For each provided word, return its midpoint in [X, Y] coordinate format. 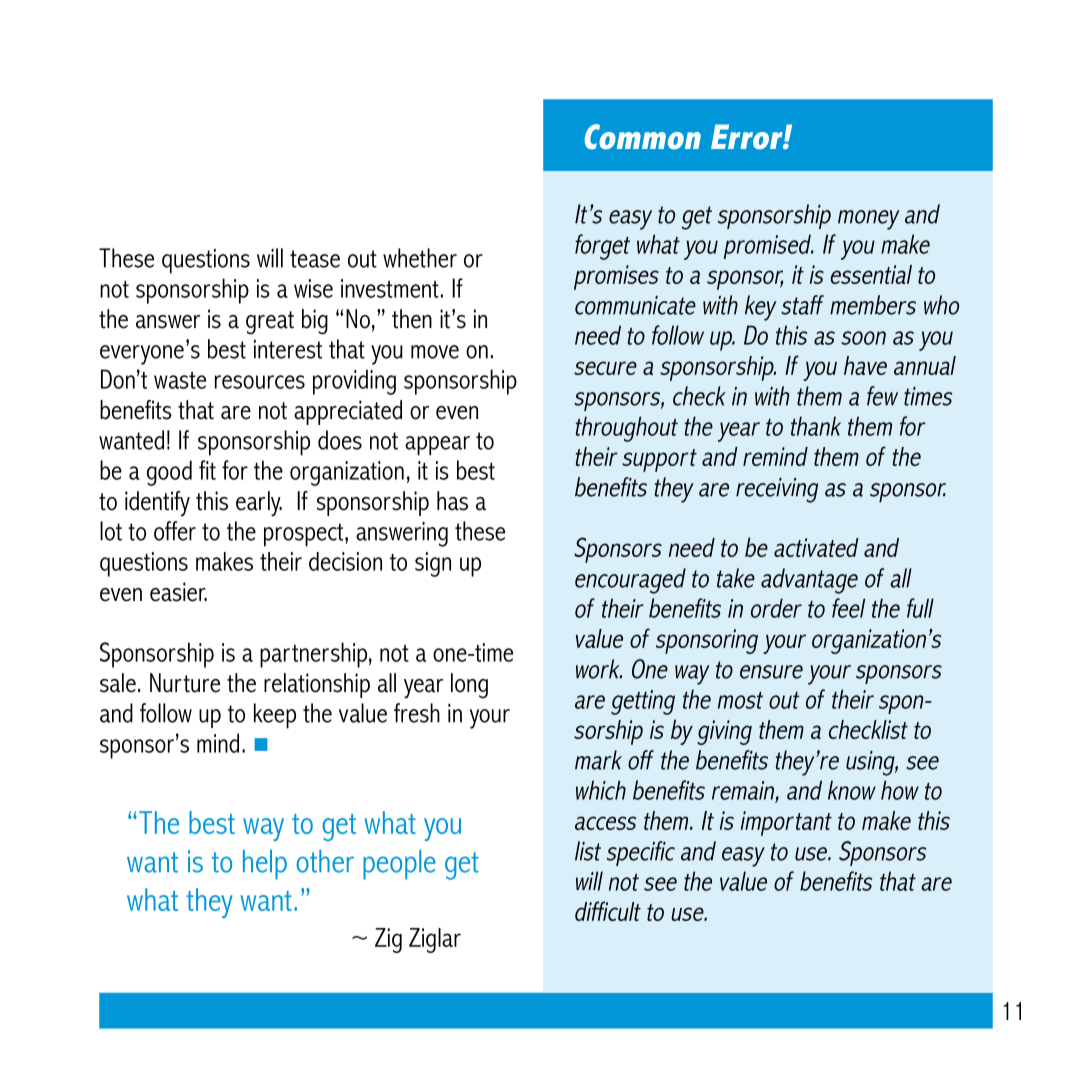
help [265, 865]
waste [180, 380]
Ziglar [435, 940]
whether [420, 258]
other [325, 861]
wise [313, 288]
